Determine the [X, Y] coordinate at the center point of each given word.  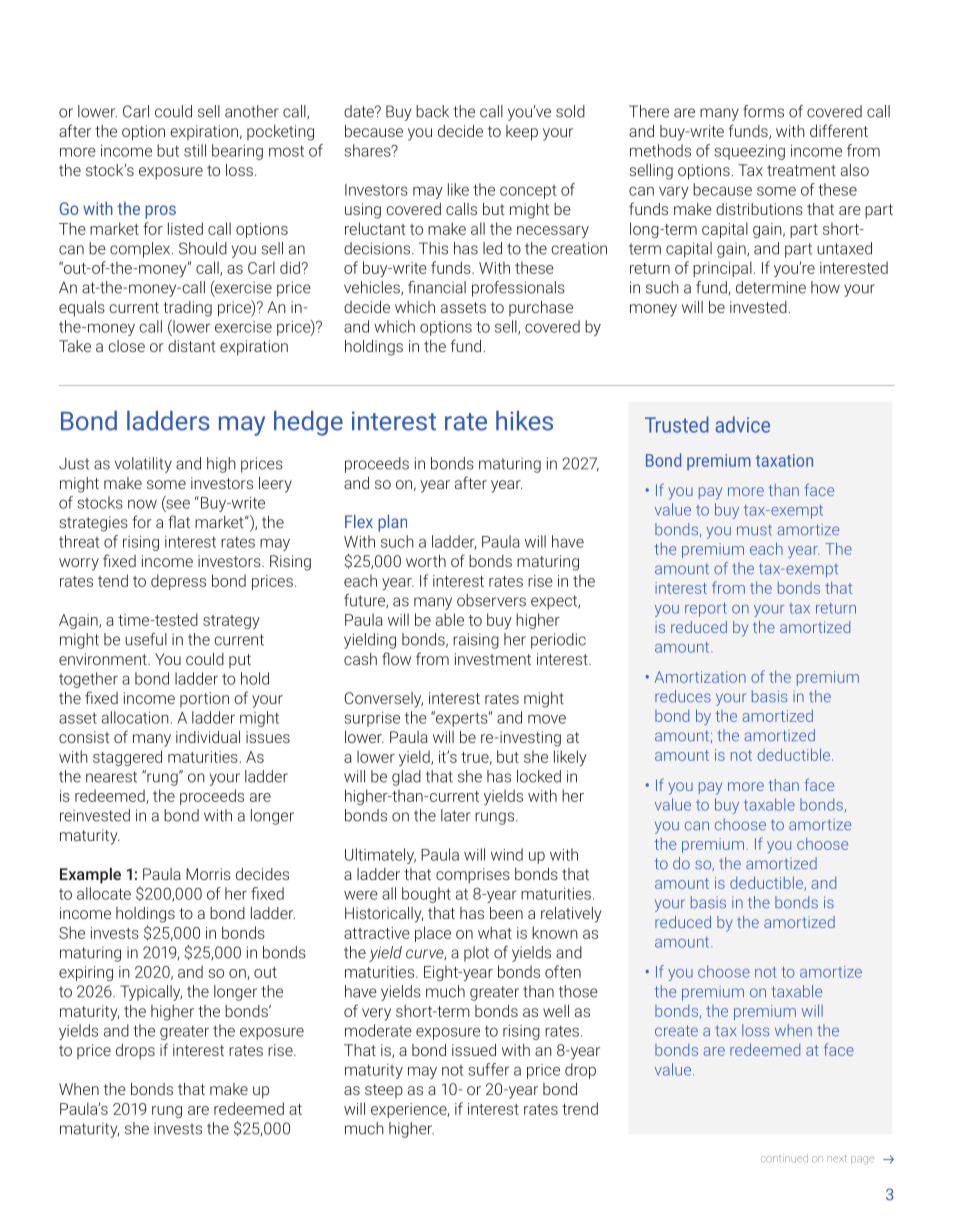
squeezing [749, 152]
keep [522, 133]
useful [146, 639]
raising [476, 641]
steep [384, 1091]
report [706, 610]
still [195, 150]
